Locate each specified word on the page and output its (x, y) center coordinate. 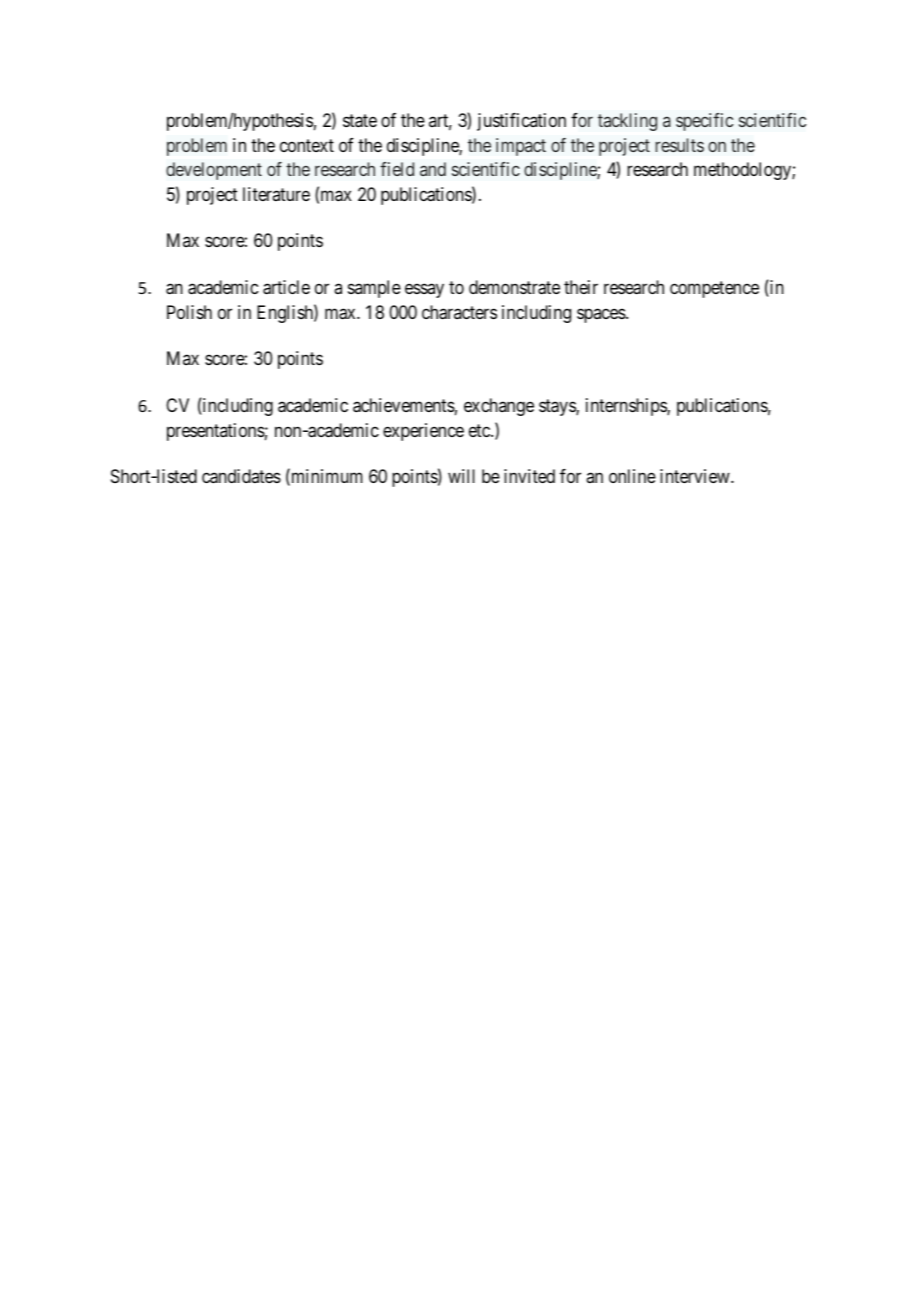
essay (424, 291)
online (632, 476)
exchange (499, 407)
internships (627, 407)
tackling (627, 122)
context (307, 145)
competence (714, 289)
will (461, 476)
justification (521, 122)
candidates (241, 476)
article (286, 287)
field (397, 169)
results (680, 145)
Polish (189, 312)
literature (276, 194)
